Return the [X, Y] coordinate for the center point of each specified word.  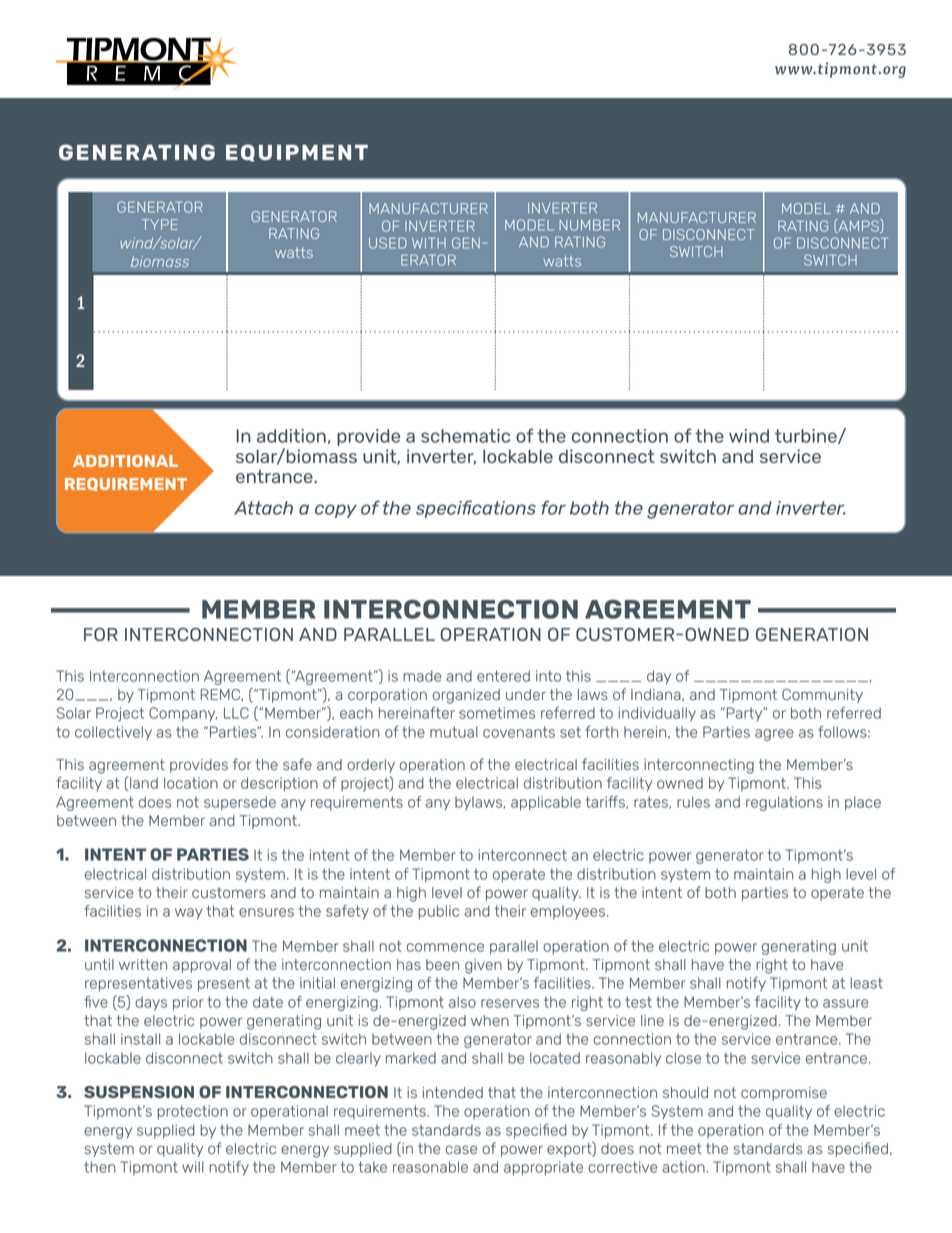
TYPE [160, 224]
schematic [465, 436]
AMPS [858, 226]
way [188, 914]
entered [503, 676]
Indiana [657, 695]
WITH [429, 242]
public [438, 912]
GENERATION [812, 634]
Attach [263, 508]
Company [183, 714]
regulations [784, 803]
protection [192, 1112]
